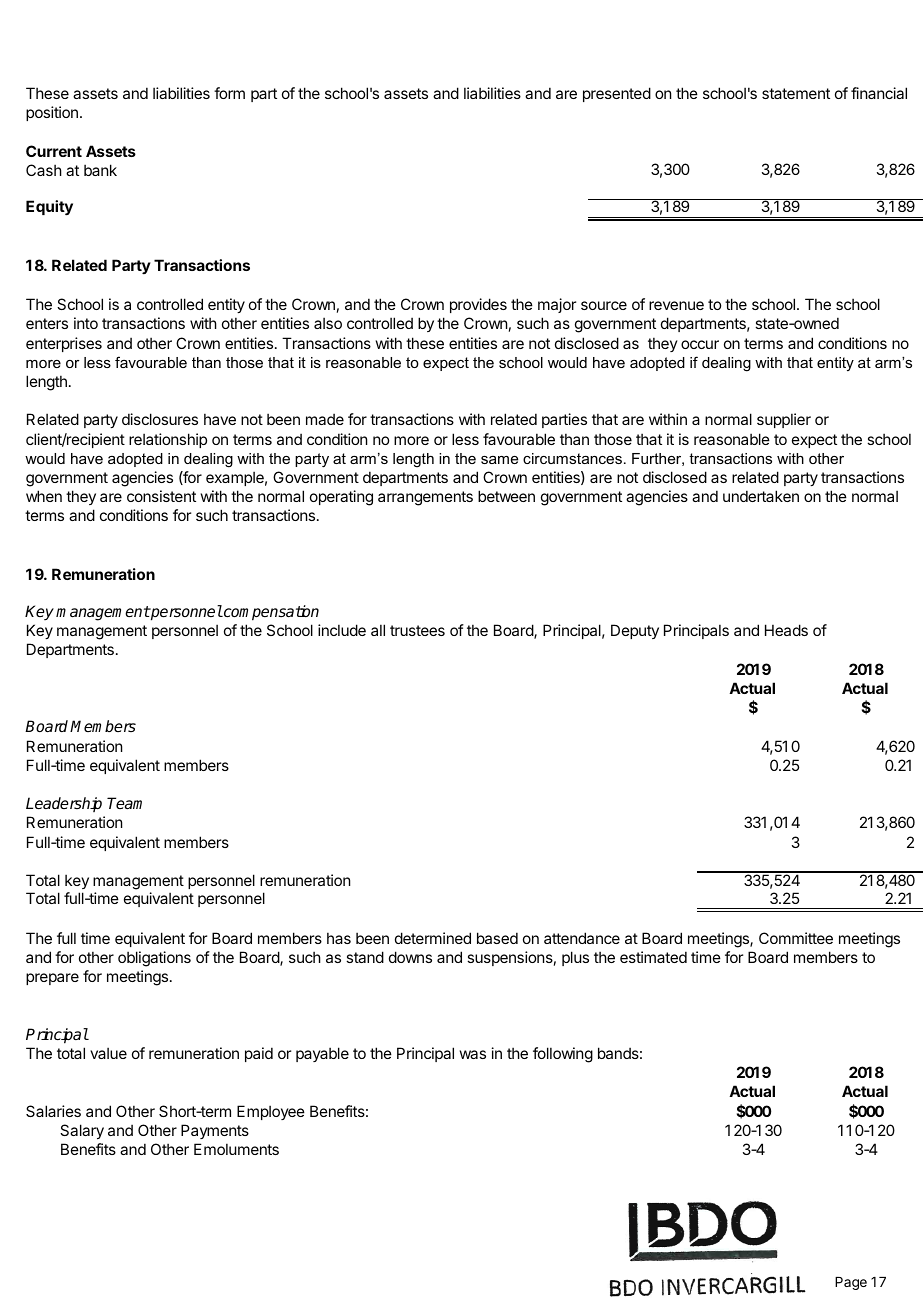 The width and height of the screenshot is (924, 1308). What do you see at coordinates (271, 1112) in the screenshot?
I see `Employee` at bounding box center [271, 1112].
